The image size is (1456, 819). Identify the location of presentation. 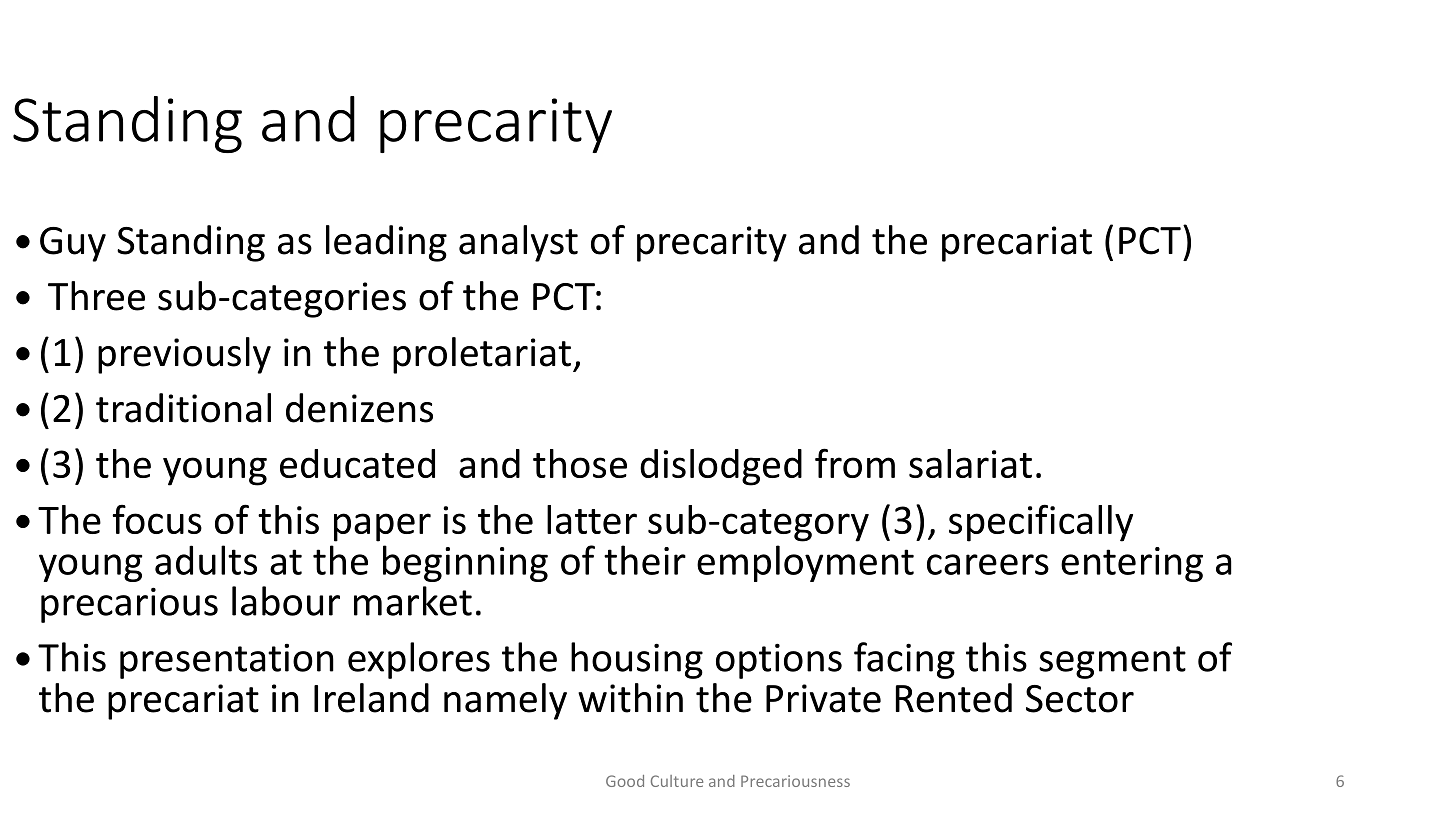
(227, 661).
